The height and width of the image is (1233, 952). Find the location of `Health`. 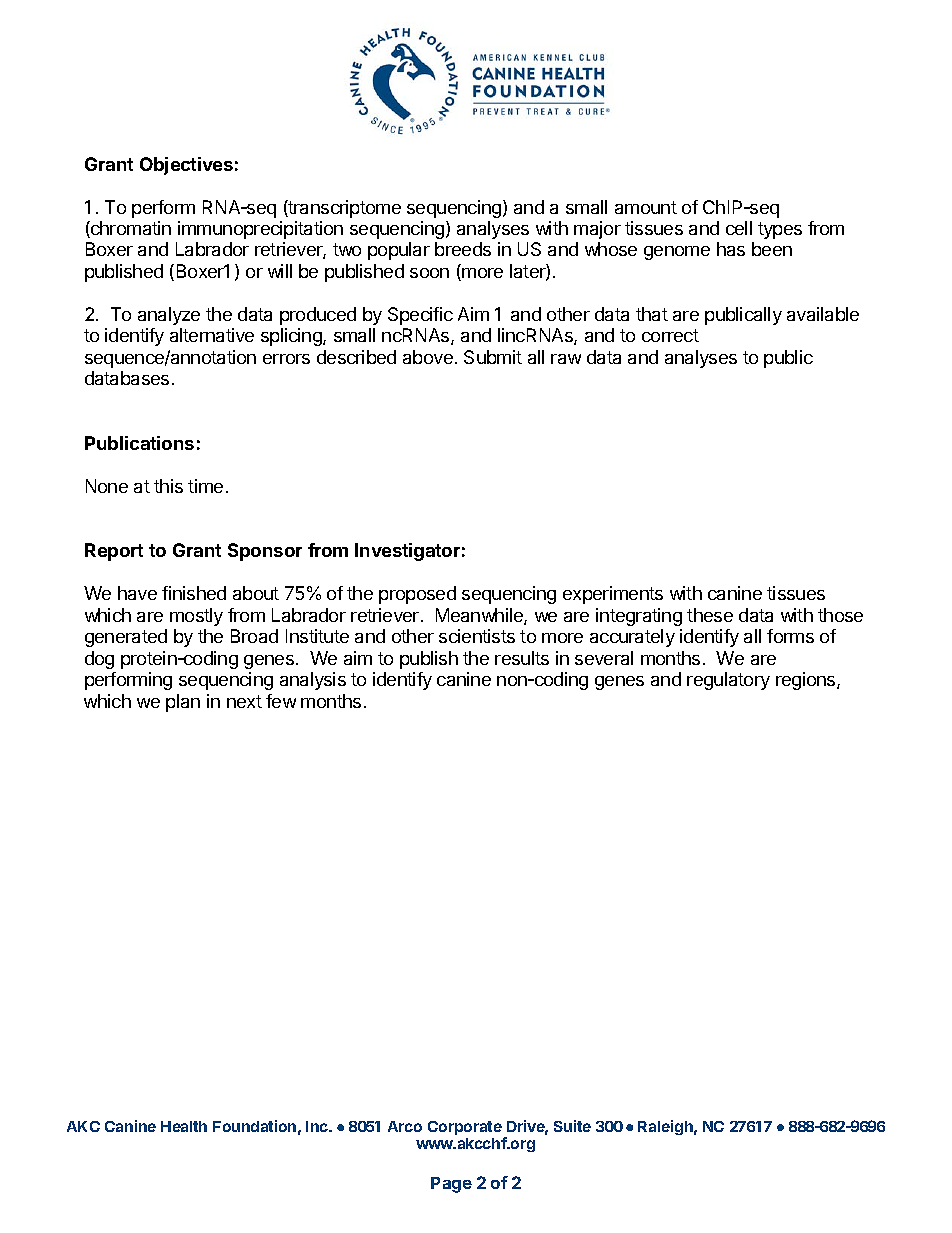

Health is located at coordinates (184, 1126).
